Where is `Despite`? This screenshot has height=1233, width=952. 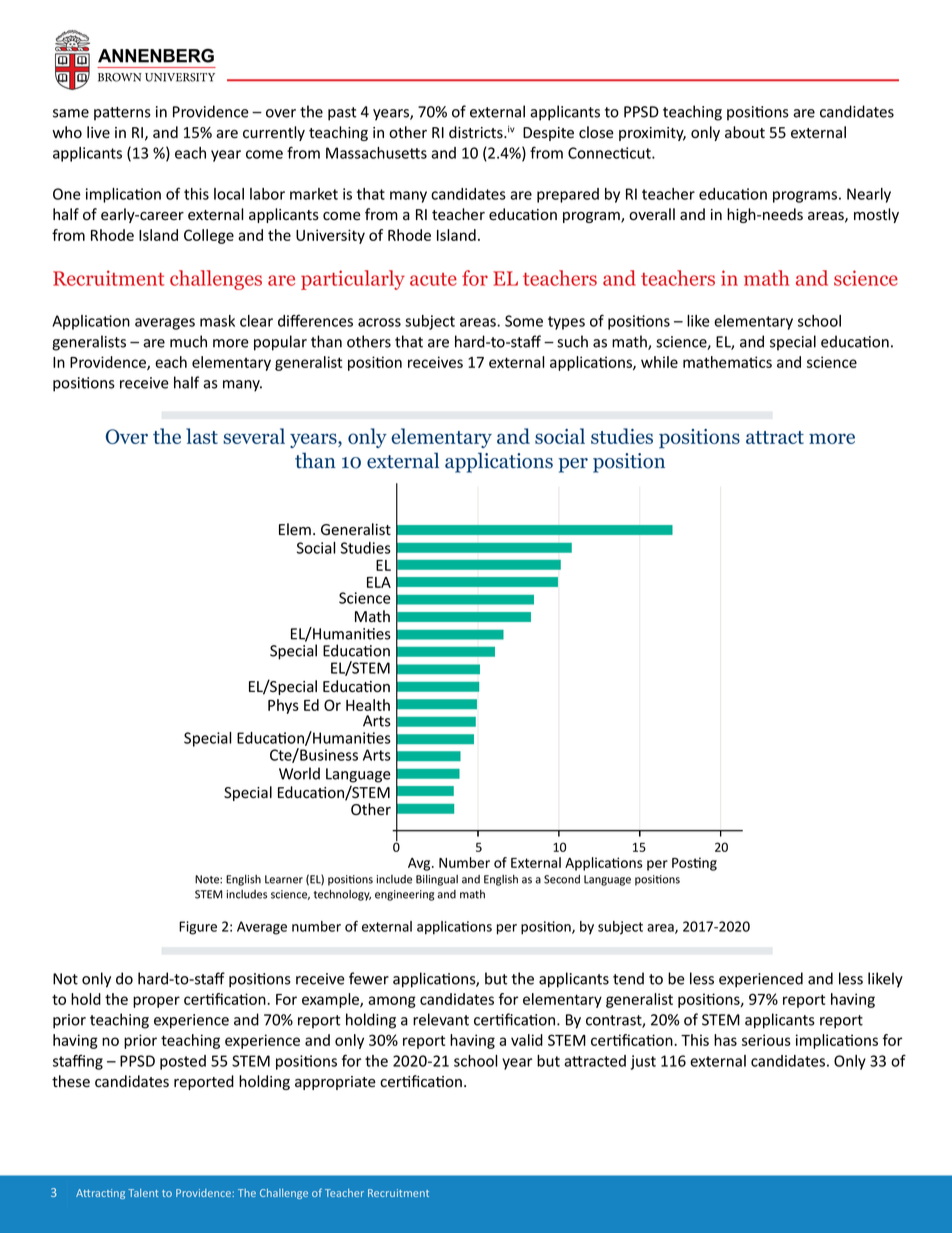 Despite is located at coordinates (548, 134).
